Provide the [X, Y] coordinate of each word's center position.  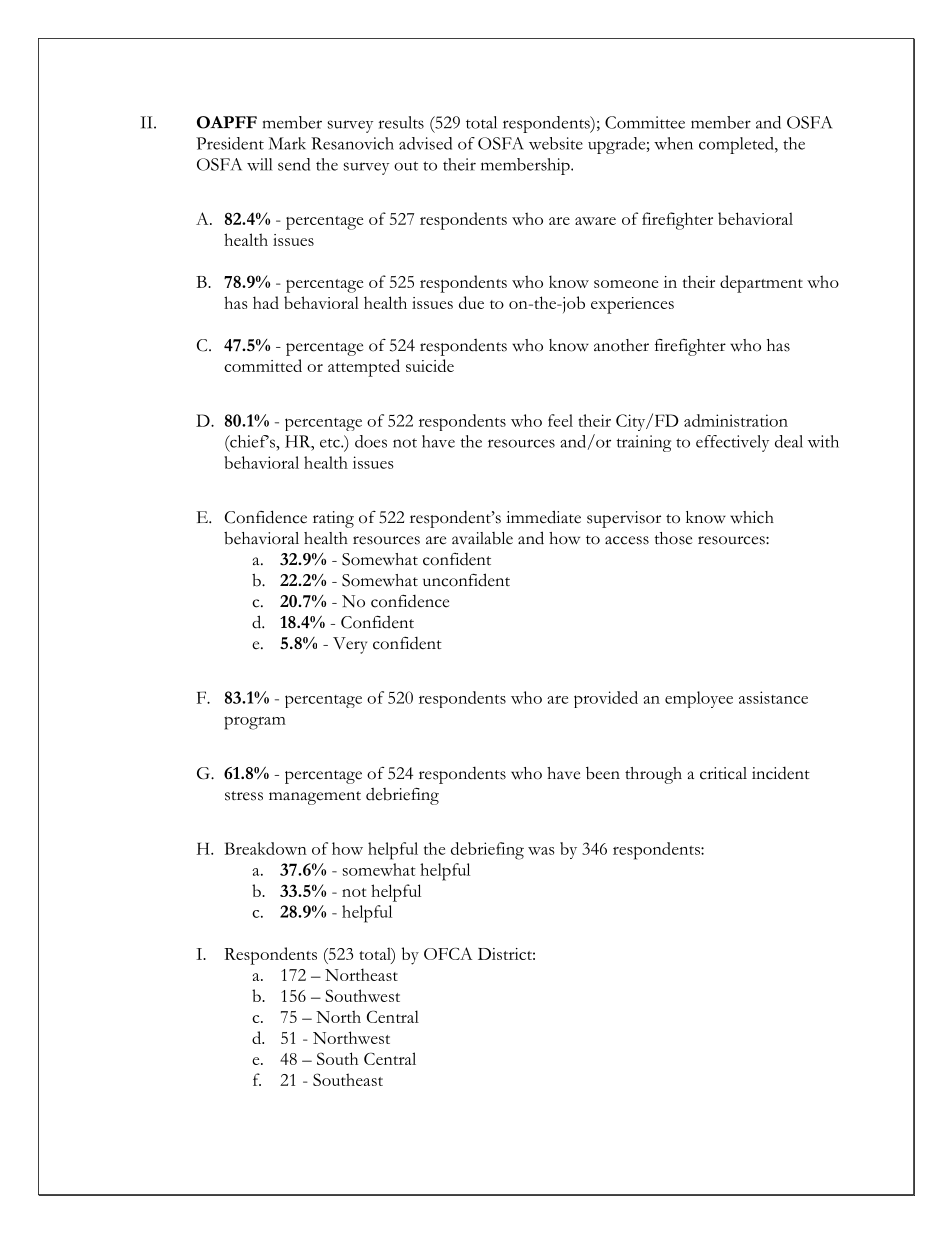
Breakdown [266, 848]
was [541, 851]
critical [723, 773]
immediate [543, 517]
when [673, 143]
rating [333, 519]
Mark [287, 143]
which [752, 517]
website [556, 143]
